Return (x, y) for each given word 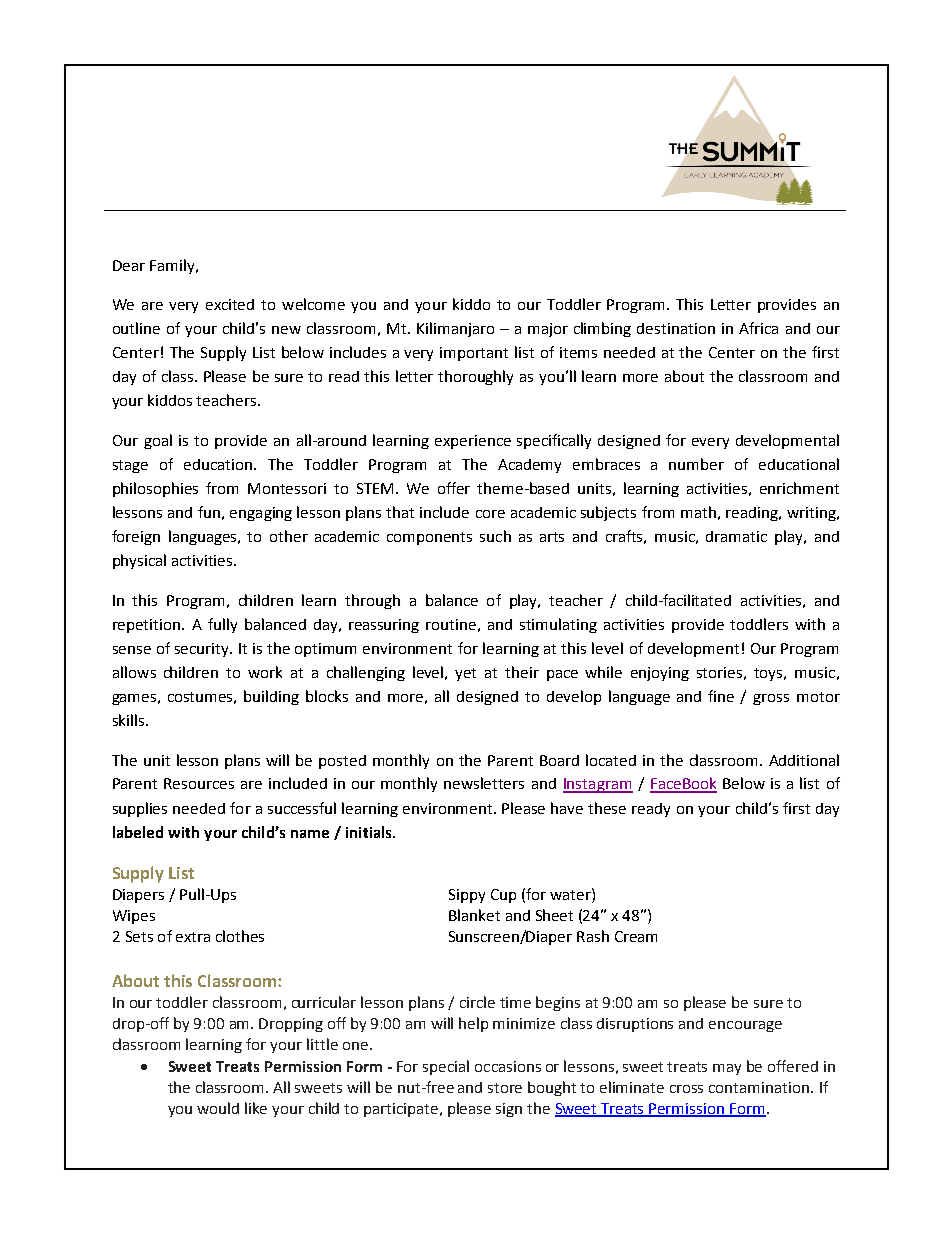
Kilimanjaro (455, 329)
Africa (758, 328)
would (218, 1108)
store (505, 1088)
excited (230, 304)
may (727, 1069)
